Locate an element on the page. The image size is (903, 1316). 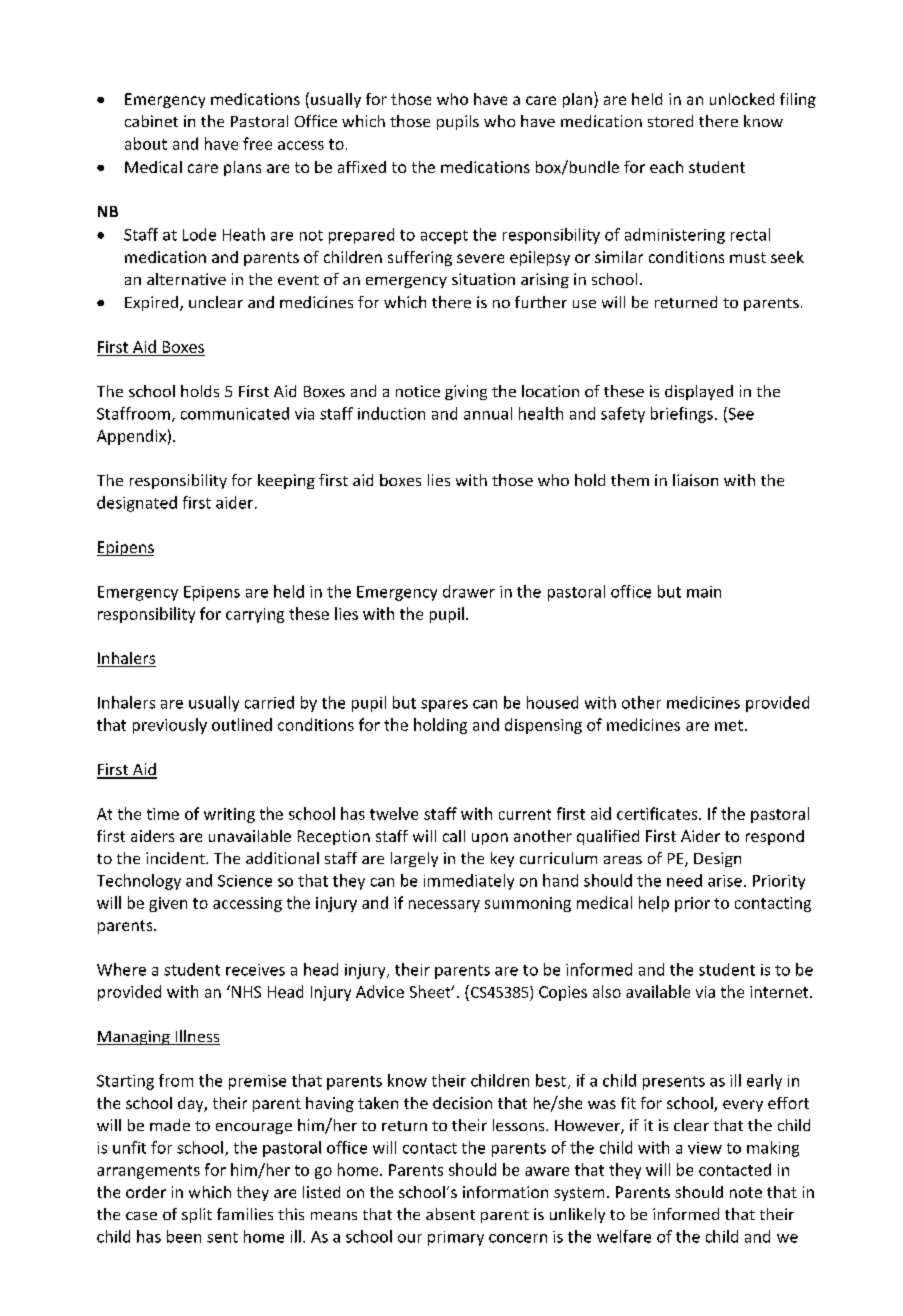
primary is located at coordinates (456, 1238).
